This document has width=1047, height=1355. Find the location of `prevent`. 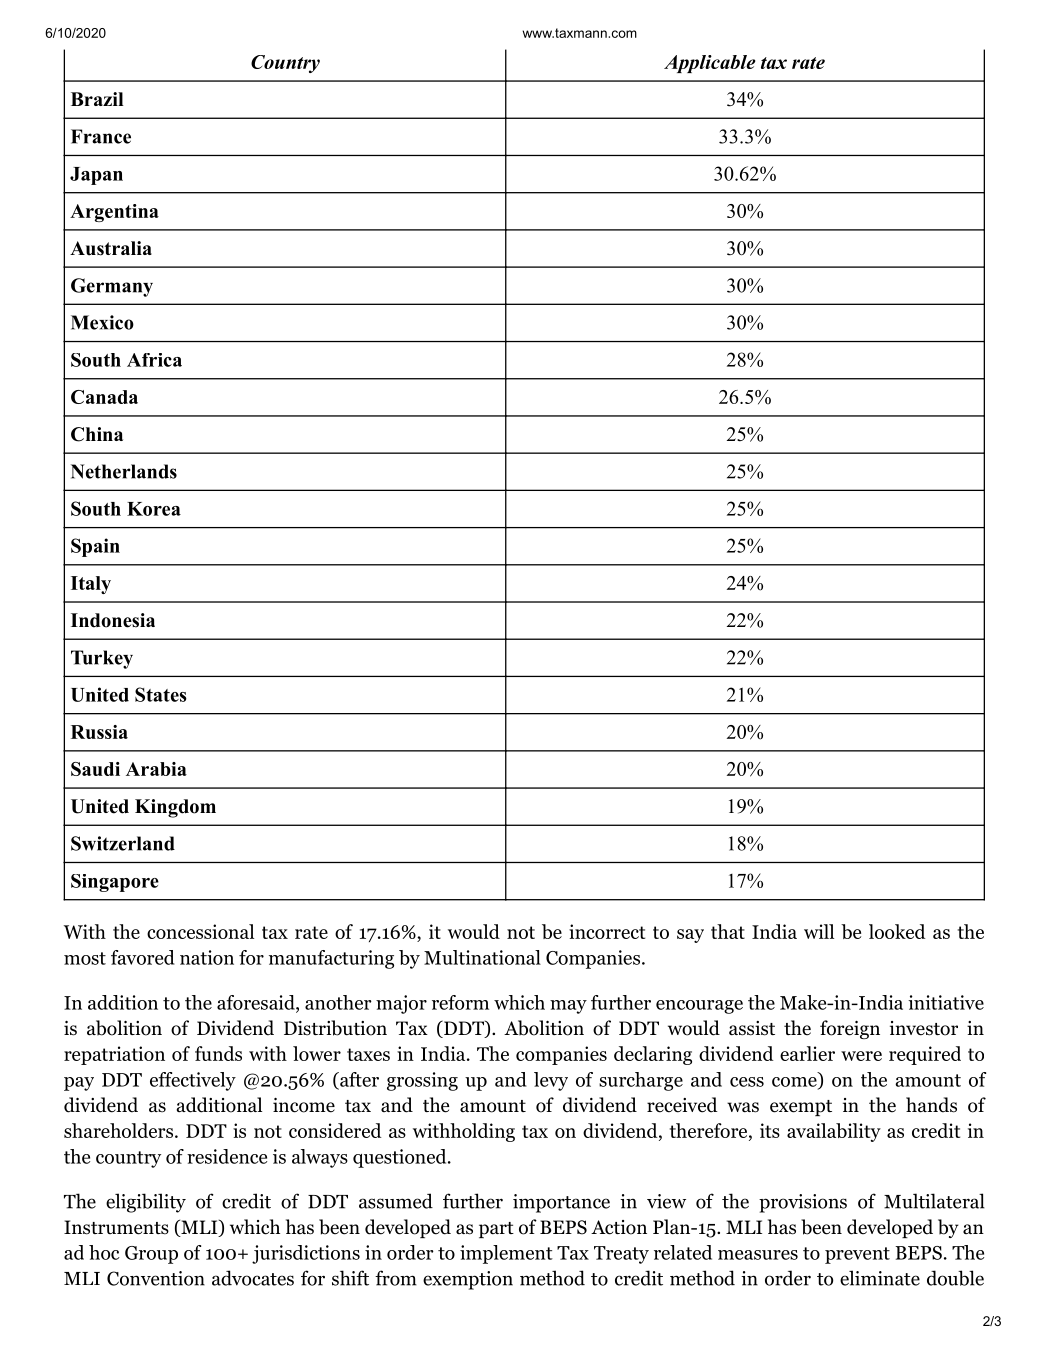

prevent is located at coordinates (857, 1255).
